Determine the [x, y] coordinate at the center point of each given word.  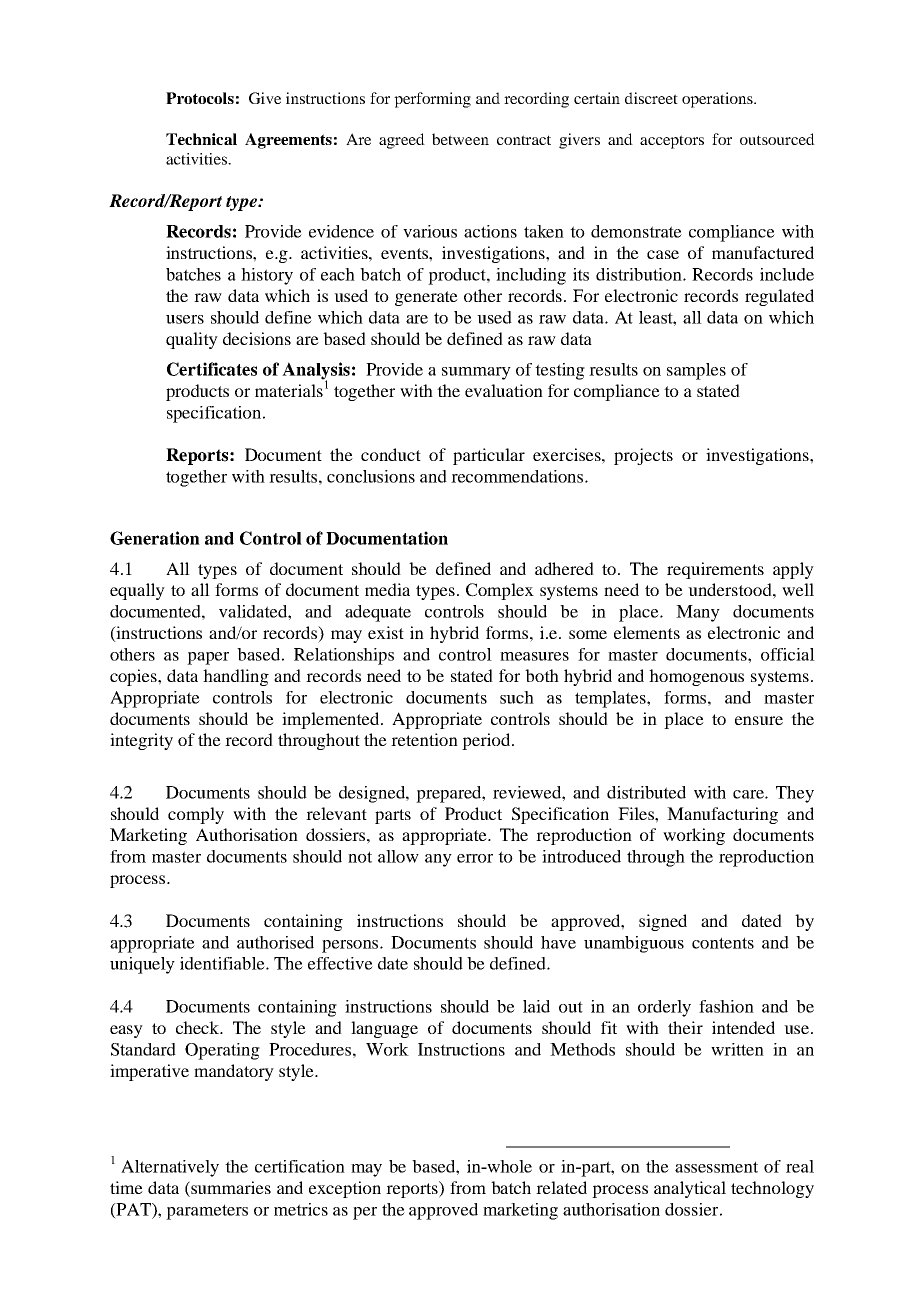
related [561, 1187]
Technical [201, 139]
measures [534, 656]
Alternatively [170, 1168]
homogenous [696, 677]
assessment [716, 1167]
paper [208, 658]
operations [718, 100]
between [460, 139]
